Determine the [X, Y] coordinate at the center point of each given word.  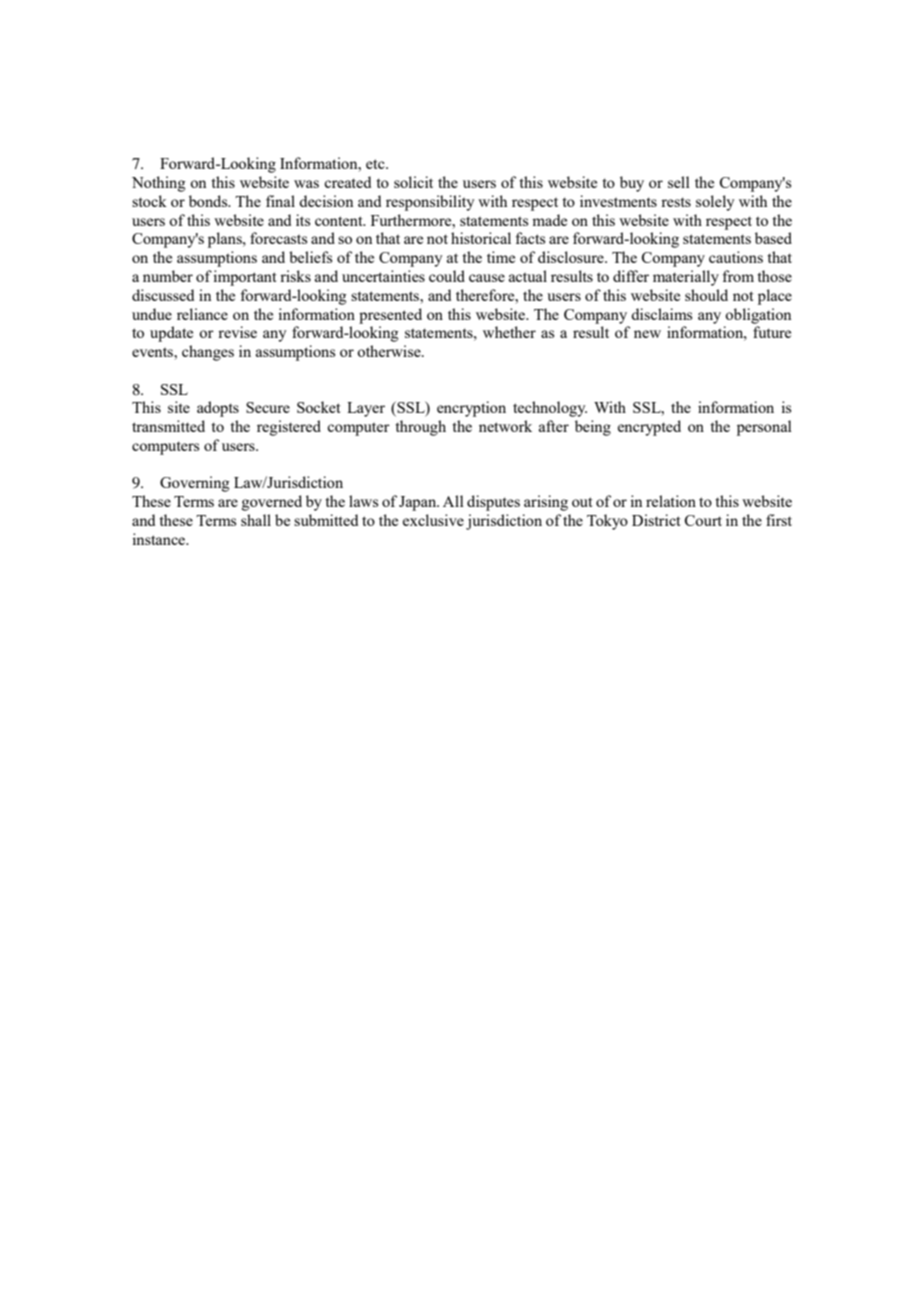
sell [679, 182]
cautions [736, 257]
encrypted [649, 428]
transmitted [168, 426]
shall [256, 520]
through [420, 428]
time [501, 257]
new [647, 334]
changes [208, 353]
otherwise [390, 351]
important [245, 278]
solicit [413, 182]
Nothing [159, 184]
